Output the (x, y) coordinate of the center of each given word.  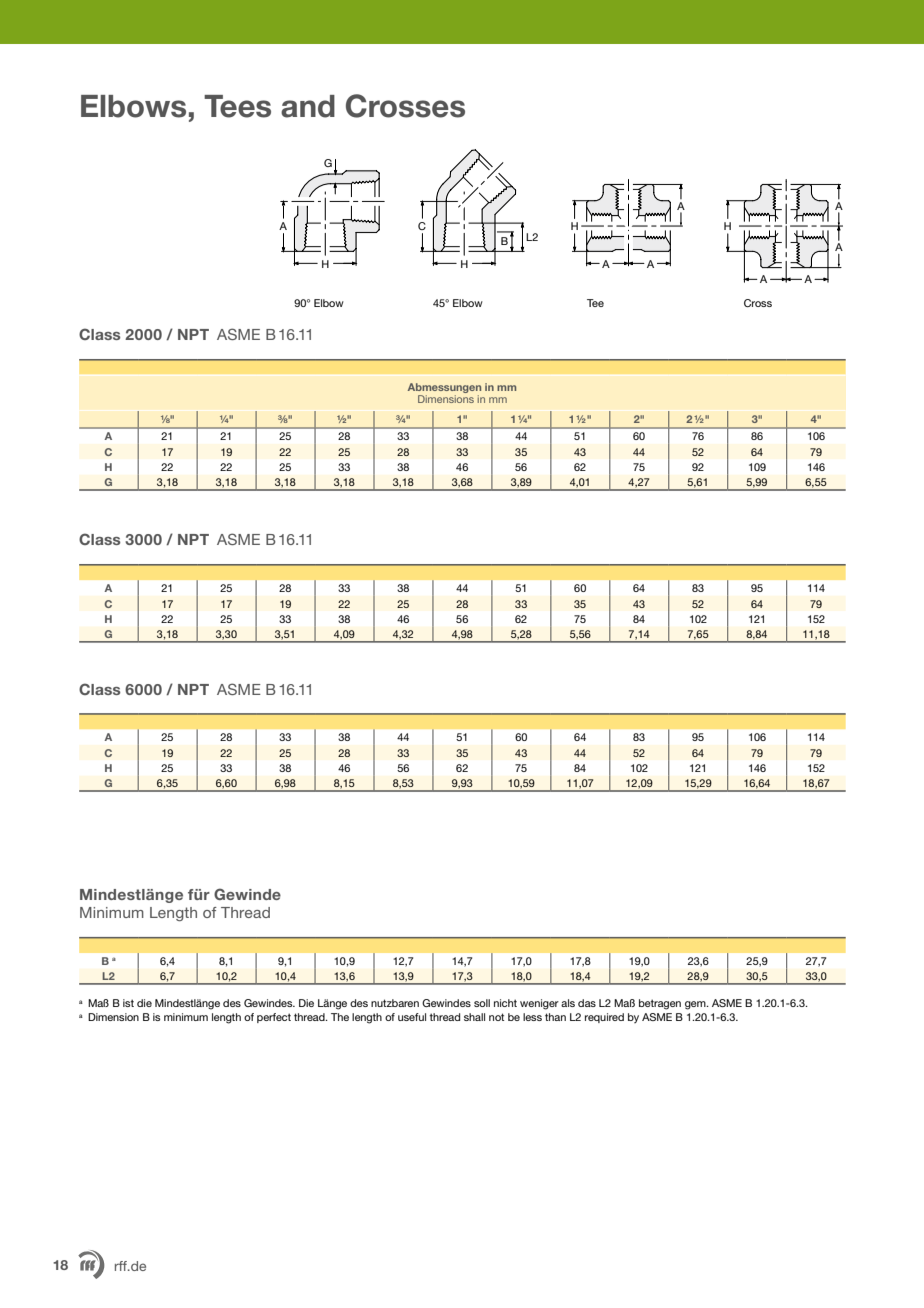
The (340, 1017)
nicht (505, 1003)
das (587, 1003)
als (568, 1003)
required (604, 1018)
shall (474, 1017)
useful (412, 1017)
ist (128, 1003)
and (308, 106)
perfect (274, 1018)
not (496, 1017)
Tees (237, 106)
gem (696, 1005)
